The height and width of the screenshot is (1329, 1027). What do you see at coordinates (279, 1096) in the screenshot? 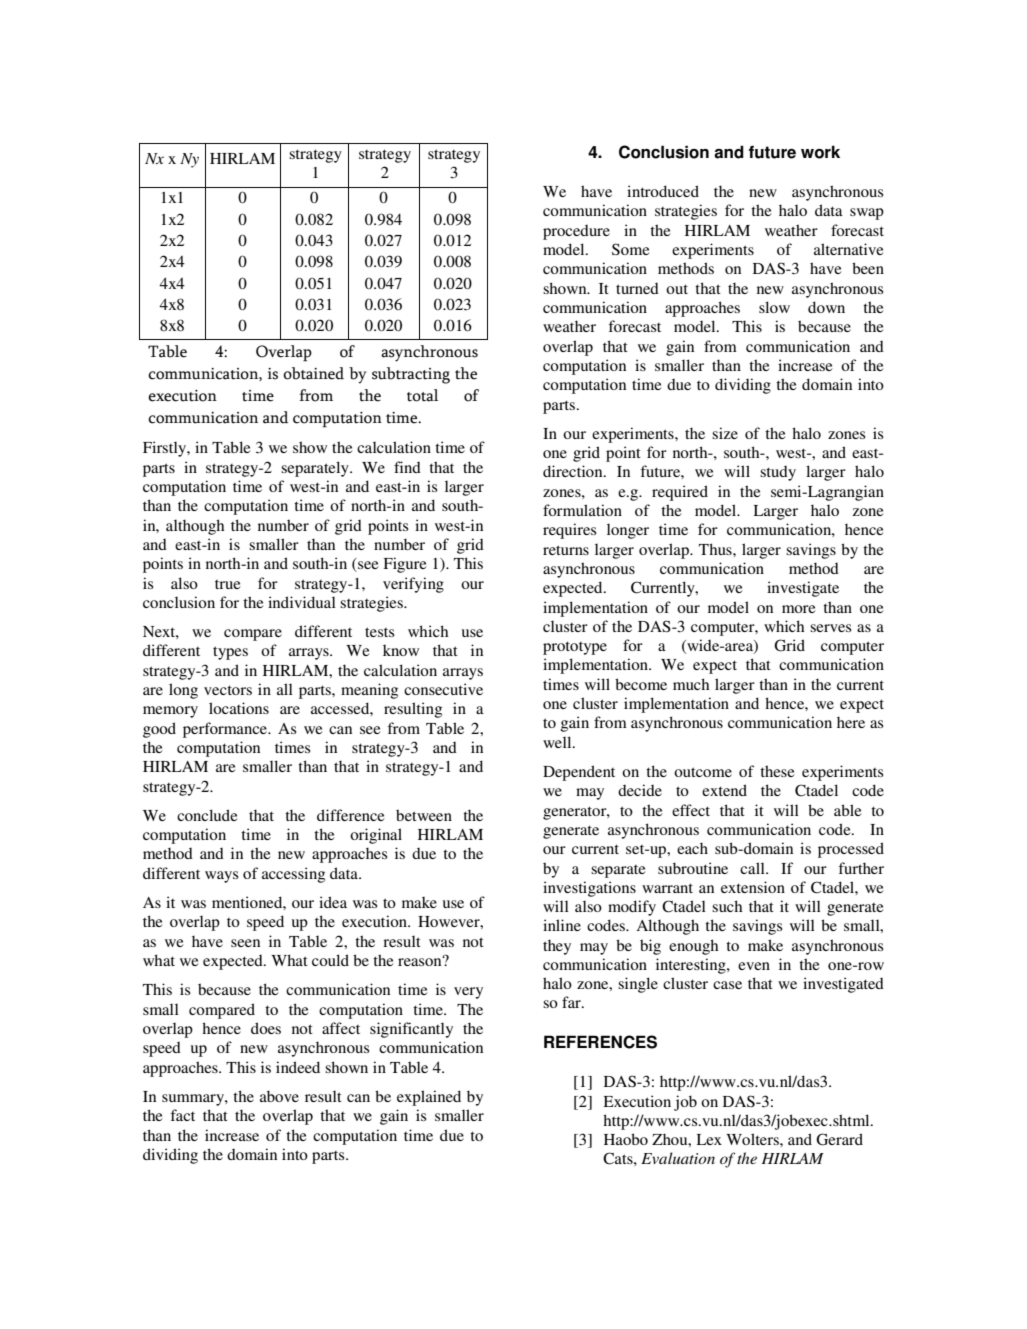
I see `above` at bounding box center [279, 1096].
